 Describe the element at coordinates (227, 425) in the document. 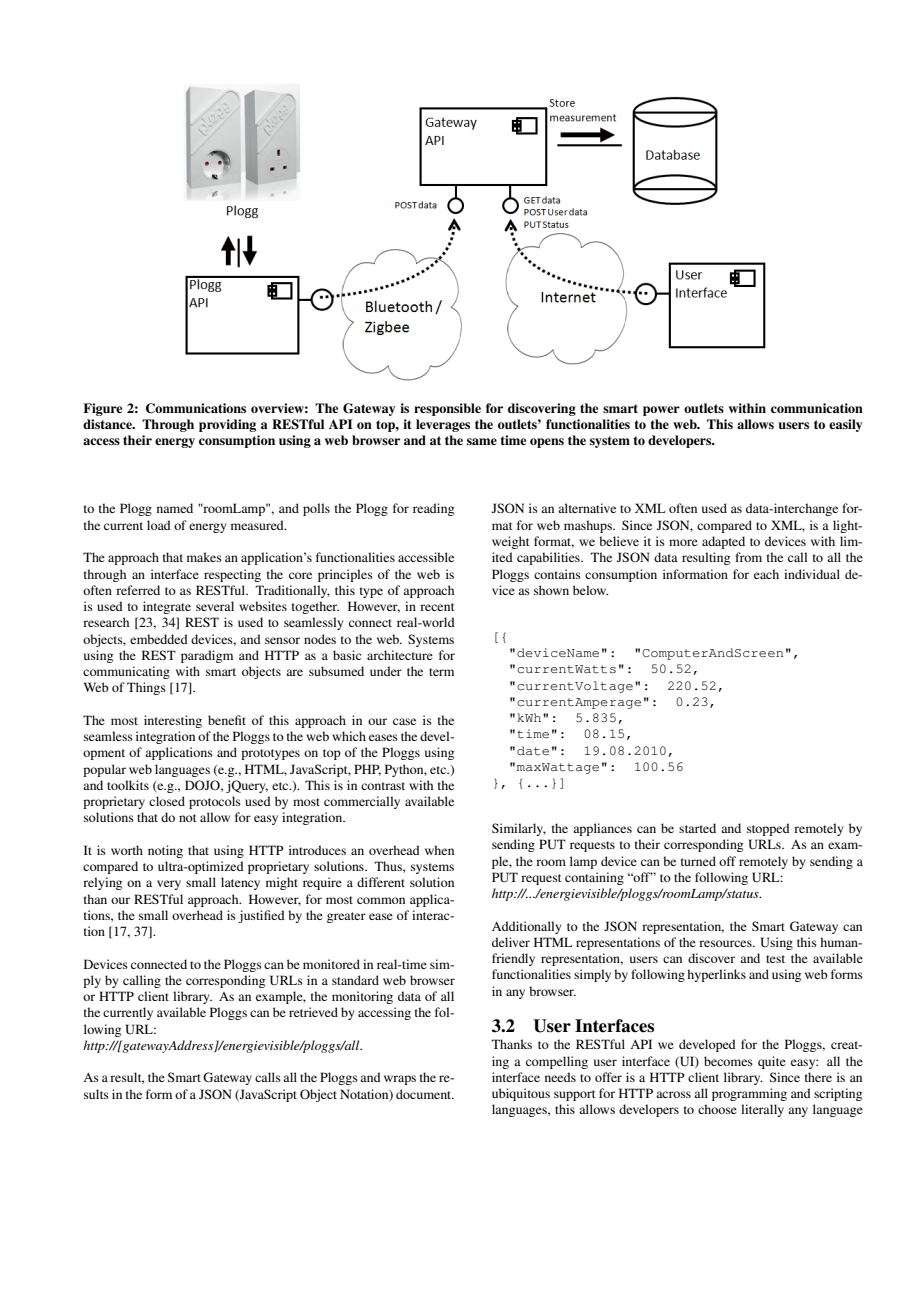

I see `providing` at that location.
